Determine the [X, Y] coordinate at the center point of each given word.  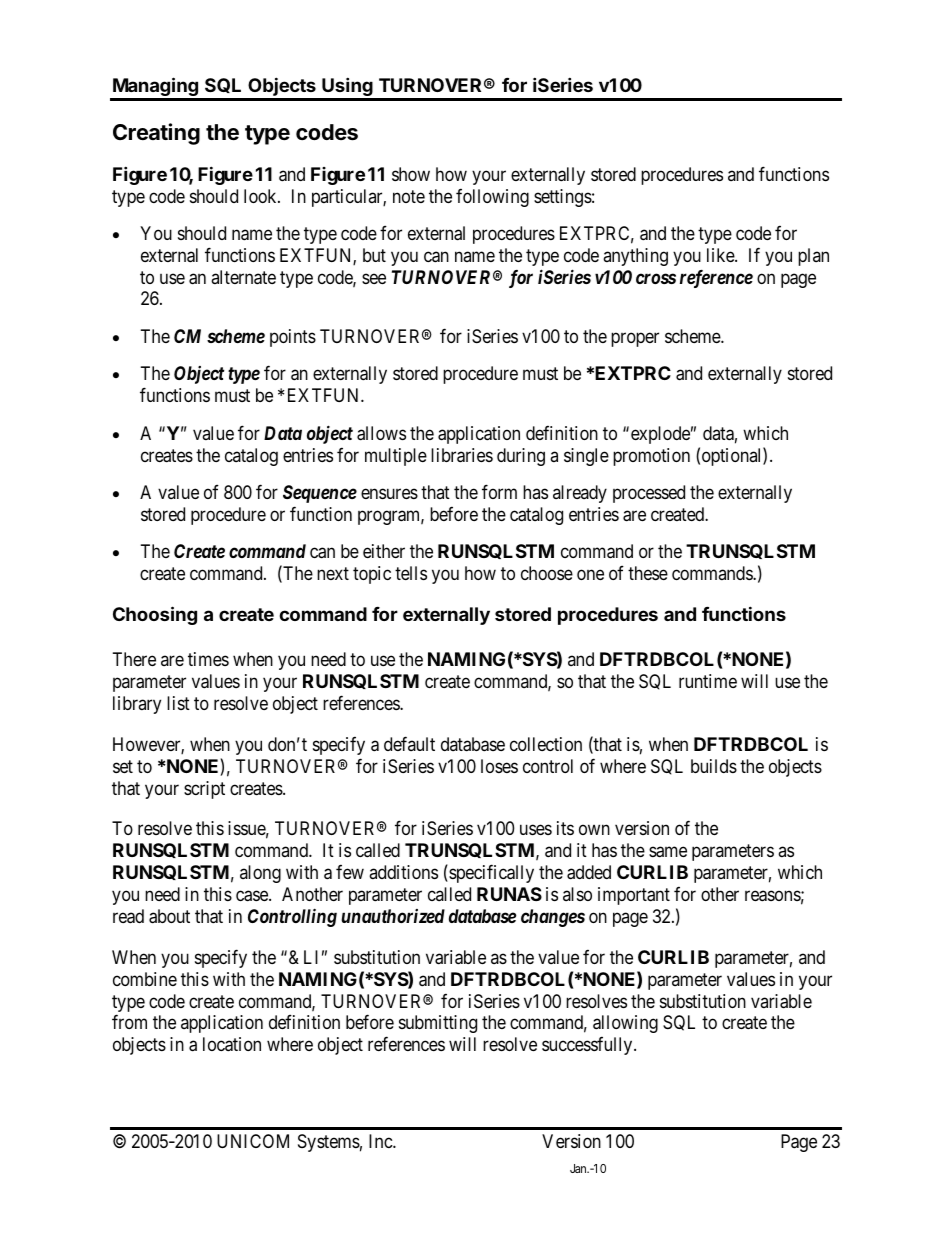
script [204, 790]
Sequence [320, 494]
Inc [381, 1141]
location [232, 1044]
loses [499, 766]
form [499, 491]
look [261, 196]
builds [714, 766]
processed [649, 494]
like [721, 255]
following [492, 197]
